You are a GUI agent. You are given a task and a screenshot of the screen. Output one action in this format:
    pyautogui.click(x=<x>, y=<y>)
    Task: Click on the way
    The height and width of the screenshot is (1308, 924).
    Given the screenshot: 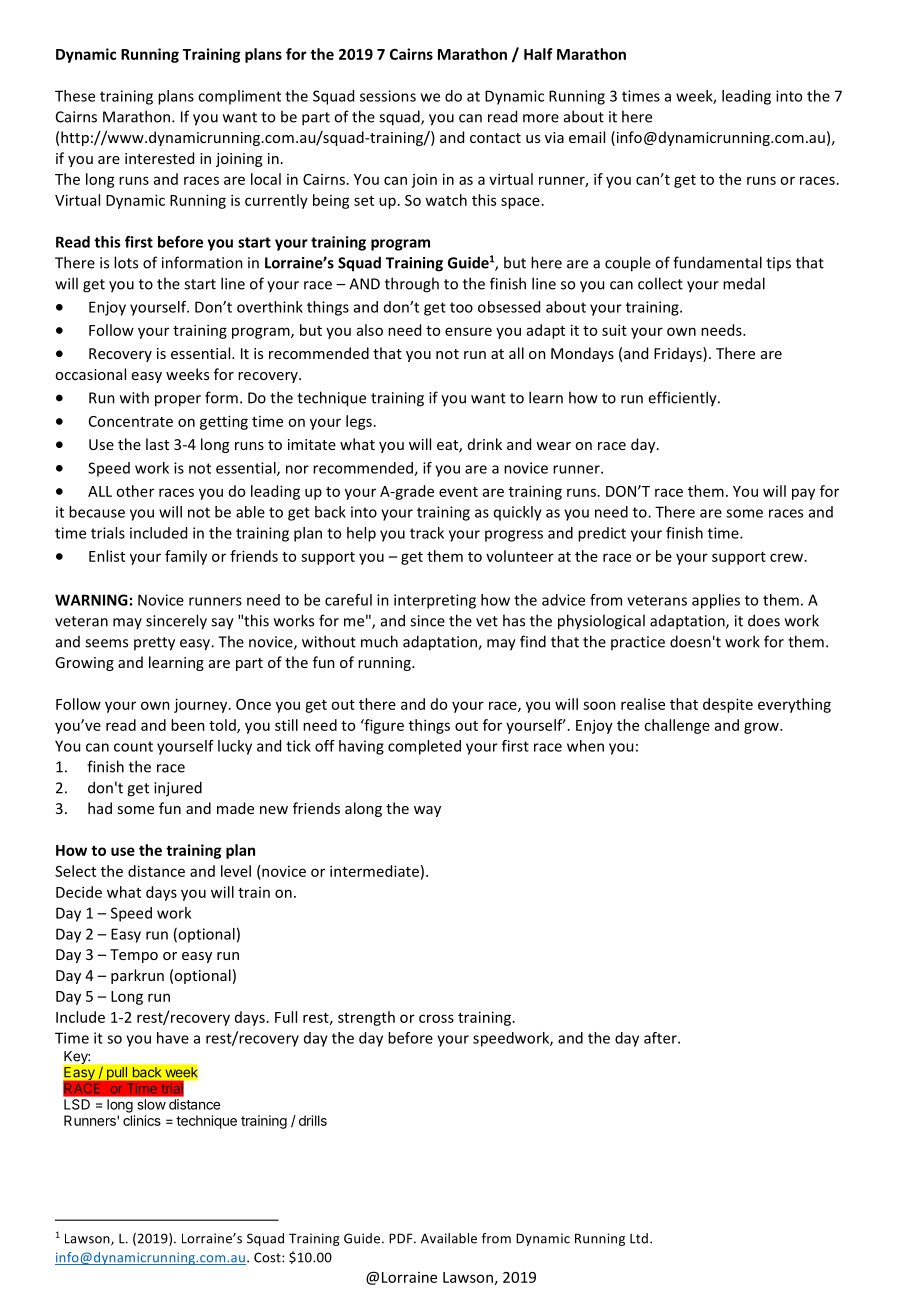 What is the action you would take?
    pyautogui.click(x=427, y=811)
